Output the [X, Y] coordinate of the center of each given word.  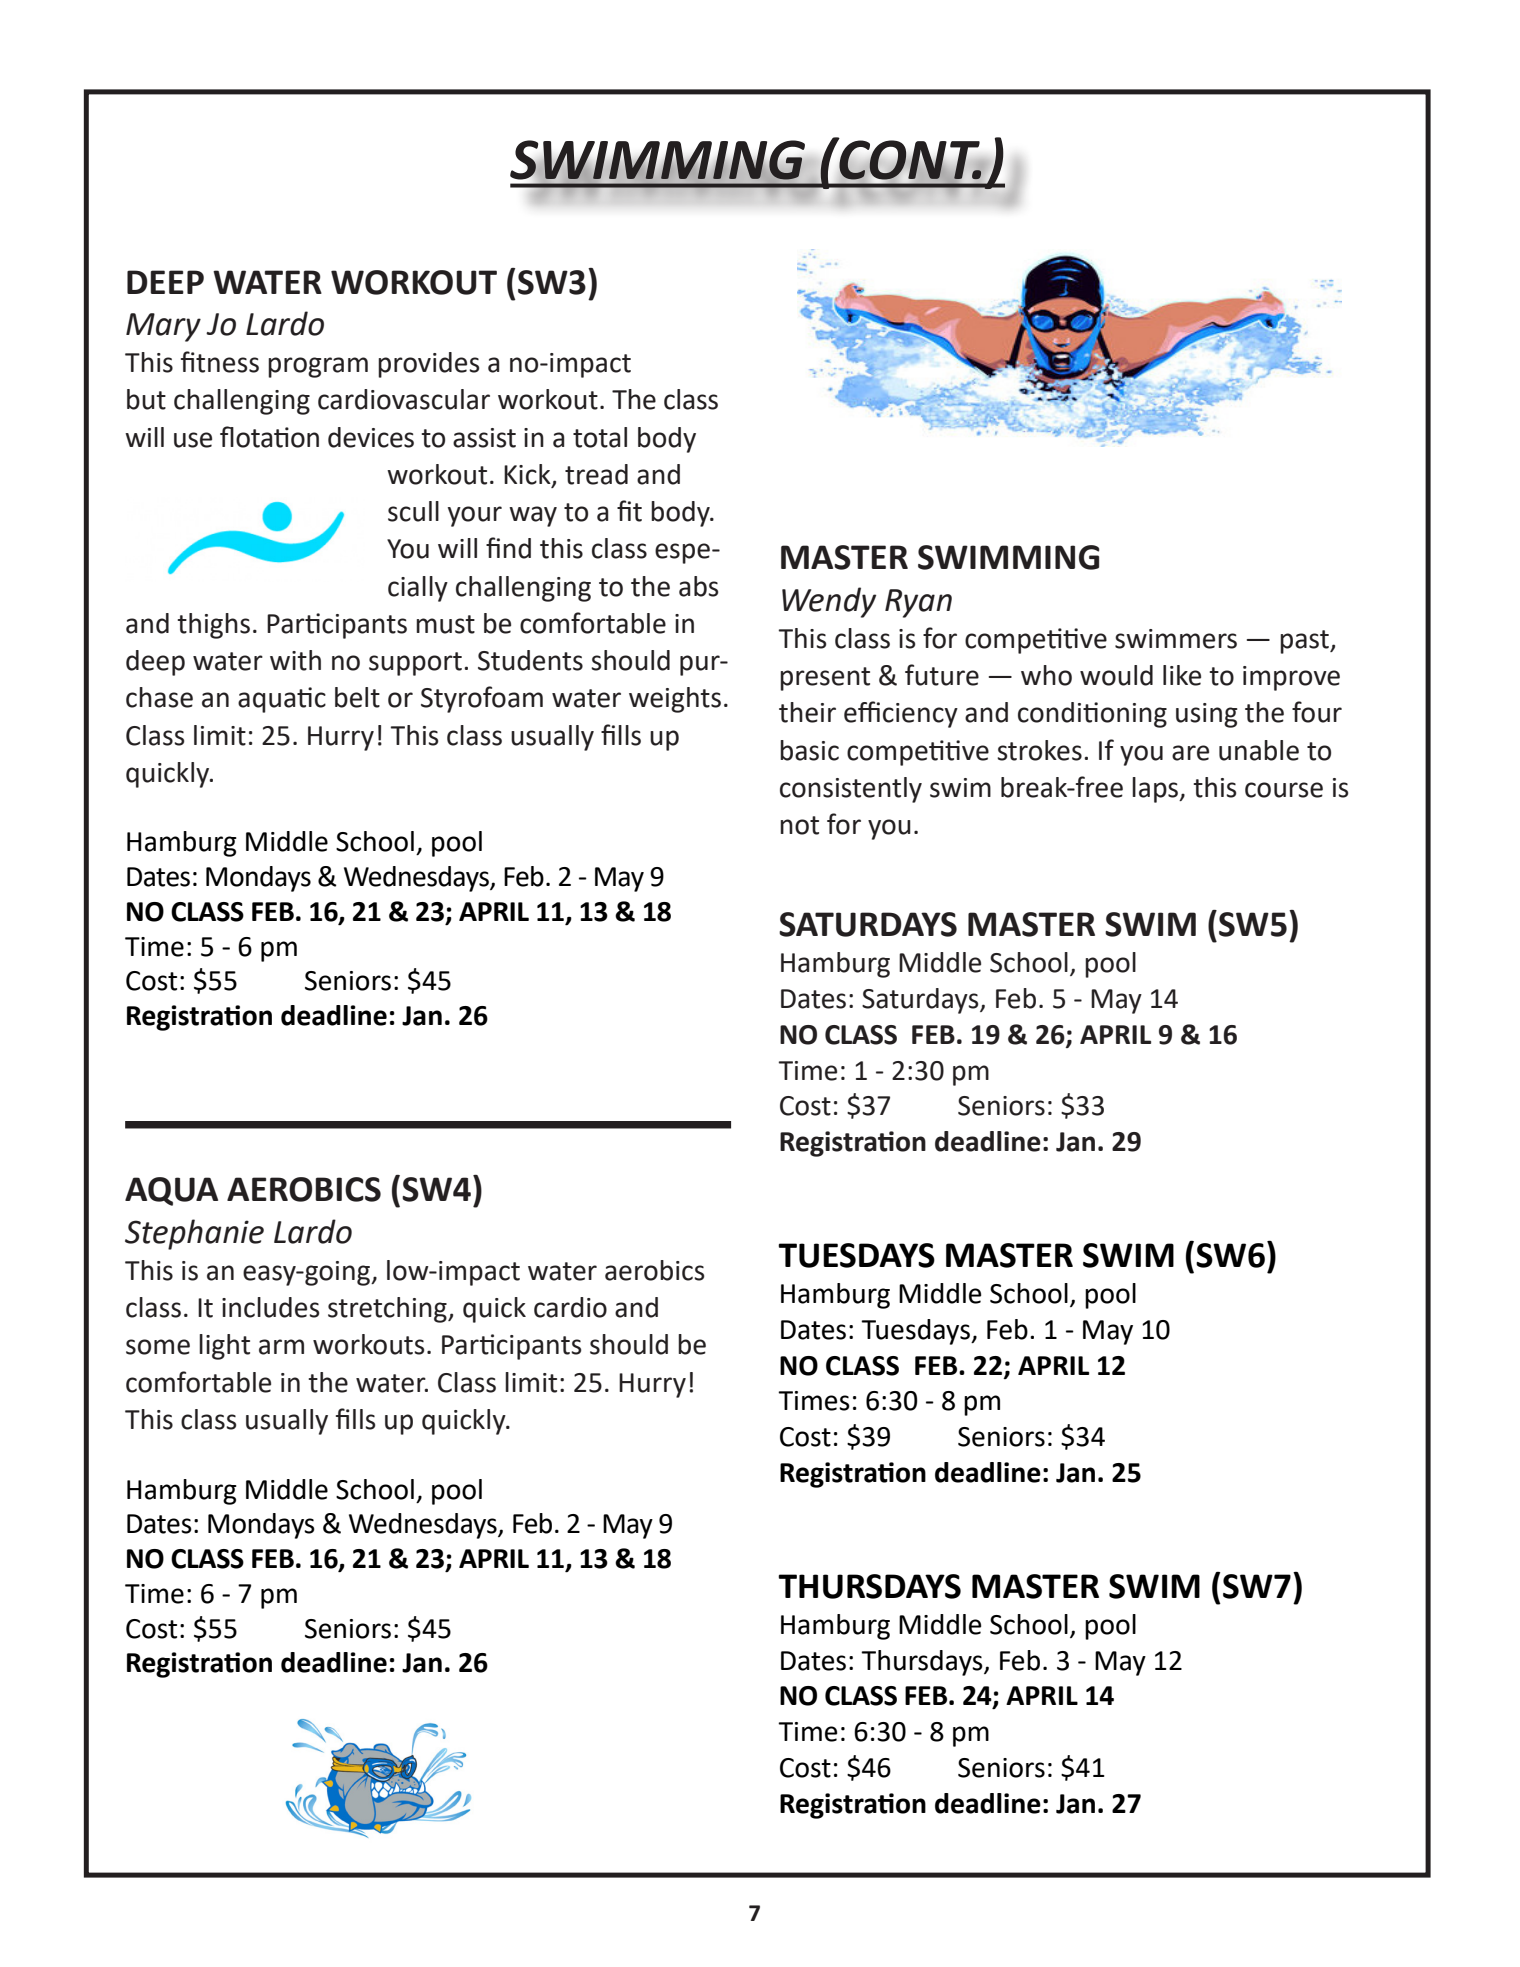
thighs [213, 626]
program [318, 367]
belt [357, 697]
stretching [388, 1310]
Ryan [918, 603]
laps [1156, 790]
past [1305, 642]
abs [698, 586]
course [1284, 790]
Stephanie [194, 1234]
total [600, 437]
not [799, 825]
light [224, 1347]
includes [270, 1307]
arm [281, 1347]
